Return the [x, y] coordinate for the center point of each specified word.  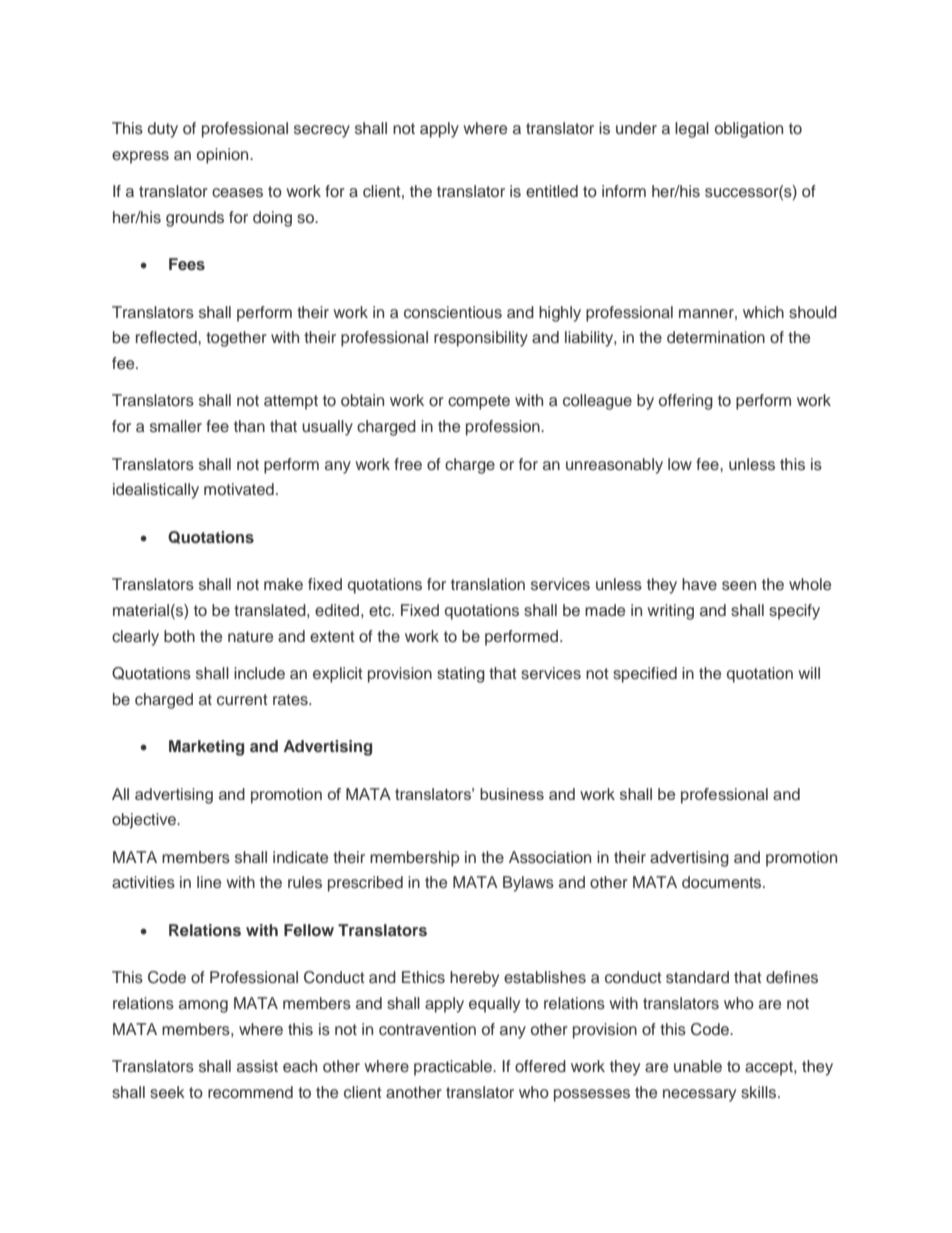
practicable [454, 1068]
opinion [224, 156]
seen [739, 586]
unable [698, 1066]
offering [686, 402]
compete [479, 402]
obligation [749, 130]
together [236, 339]
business [512, 794]
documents [723, 882]
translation [488, 584]
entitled [552, 191]
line [209, 882]
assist [257, 1066]
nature [250, 636]
